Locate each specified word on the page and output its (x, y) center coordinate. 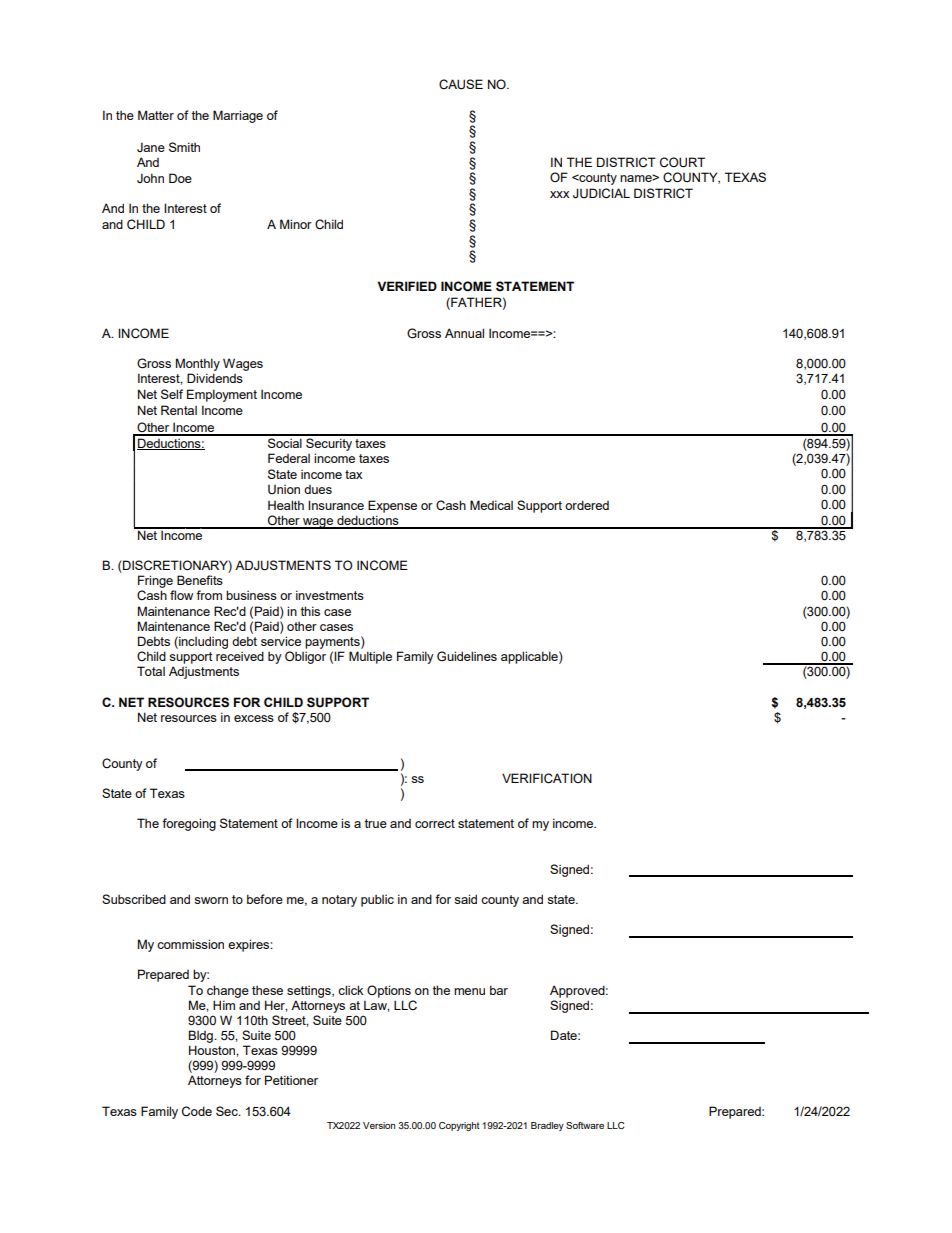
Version (379, 1125)
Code (197, 1111)
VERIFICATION (547, 778)
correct (435, 823)
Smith (184, 147)
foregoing (189, 824)
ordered (587, 505)
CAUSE (461, 84)
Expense (392, 506)
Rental (179, 410)
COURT (682, 162)
